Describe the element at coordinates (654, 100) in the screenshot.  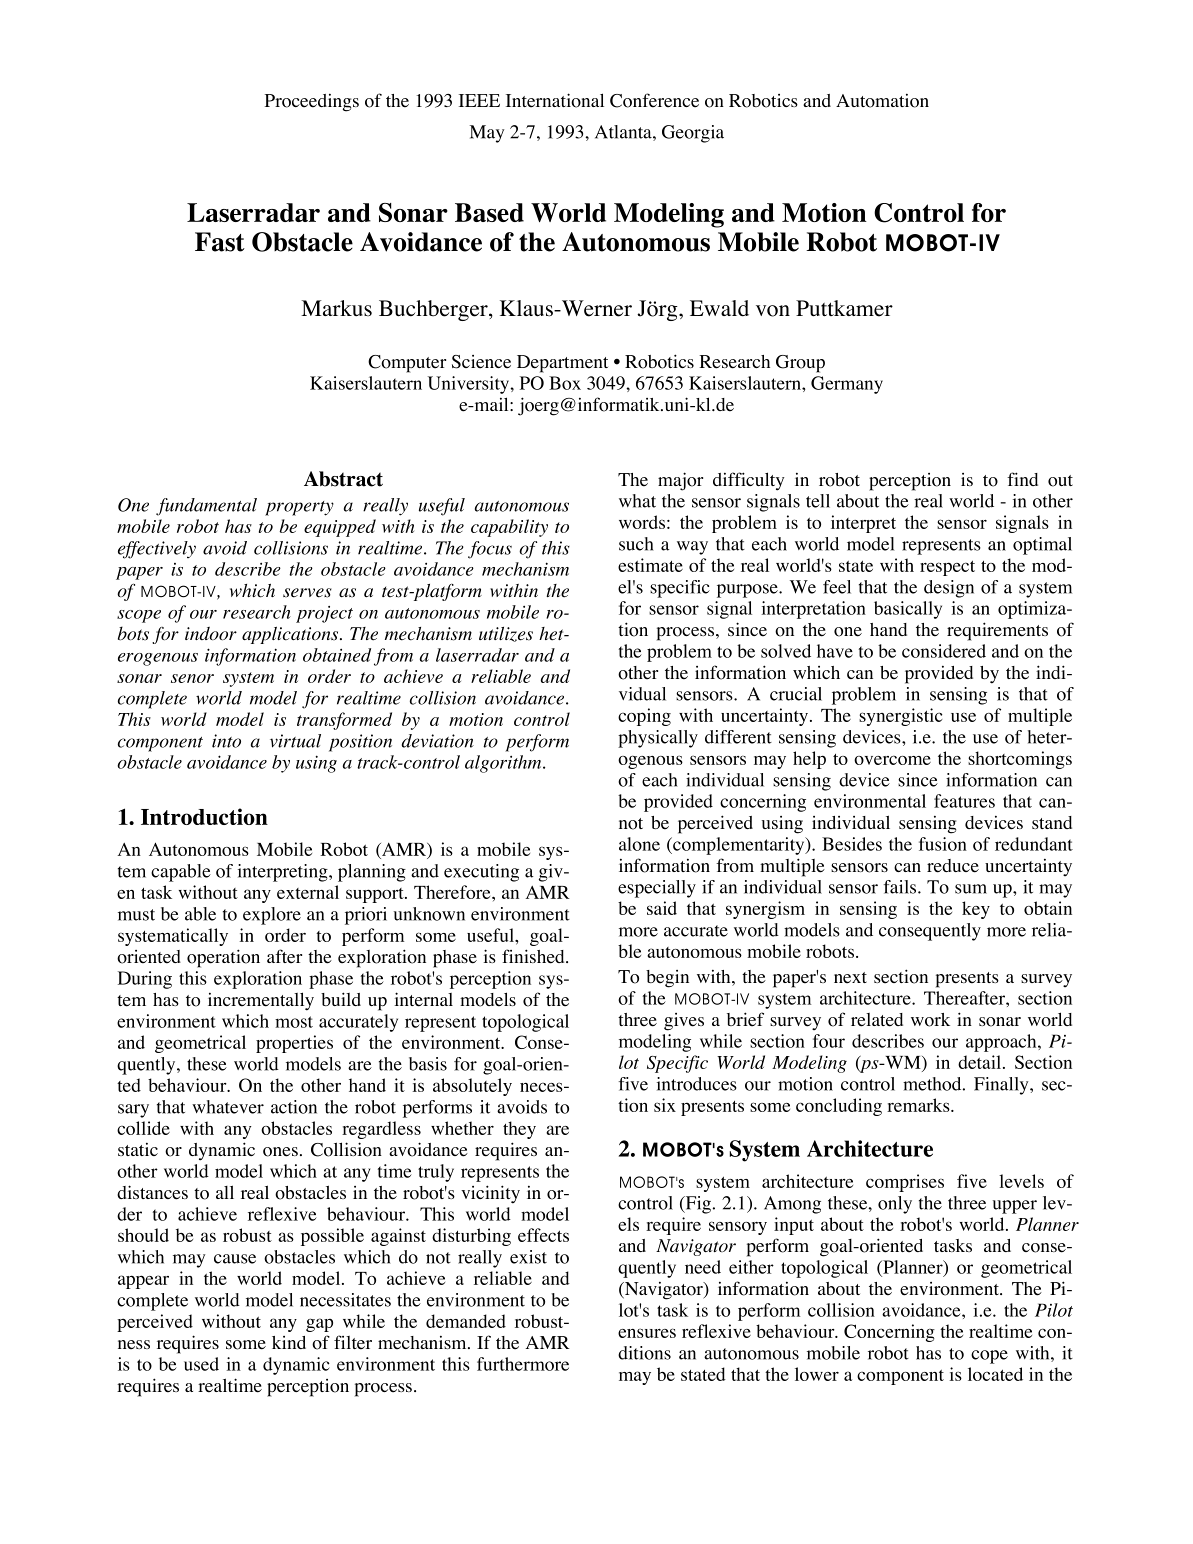
I see `Conference` at that location.
